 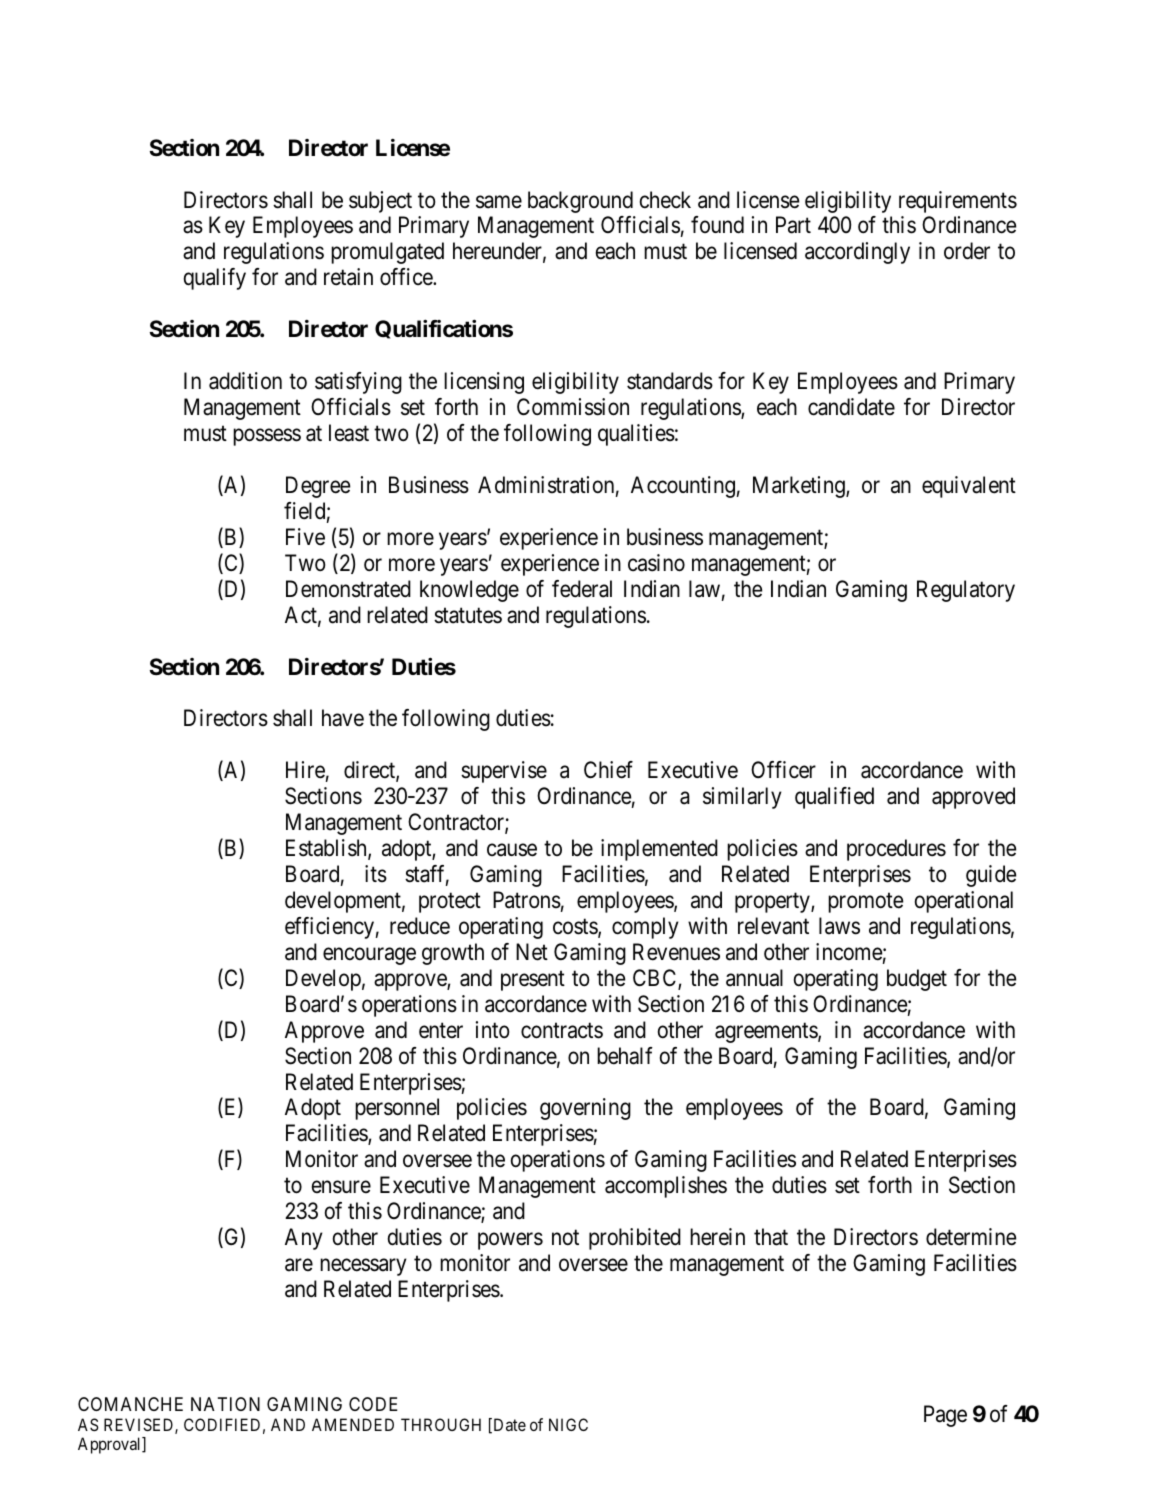 I want to click on qualify, so click(x=215, y=279).
